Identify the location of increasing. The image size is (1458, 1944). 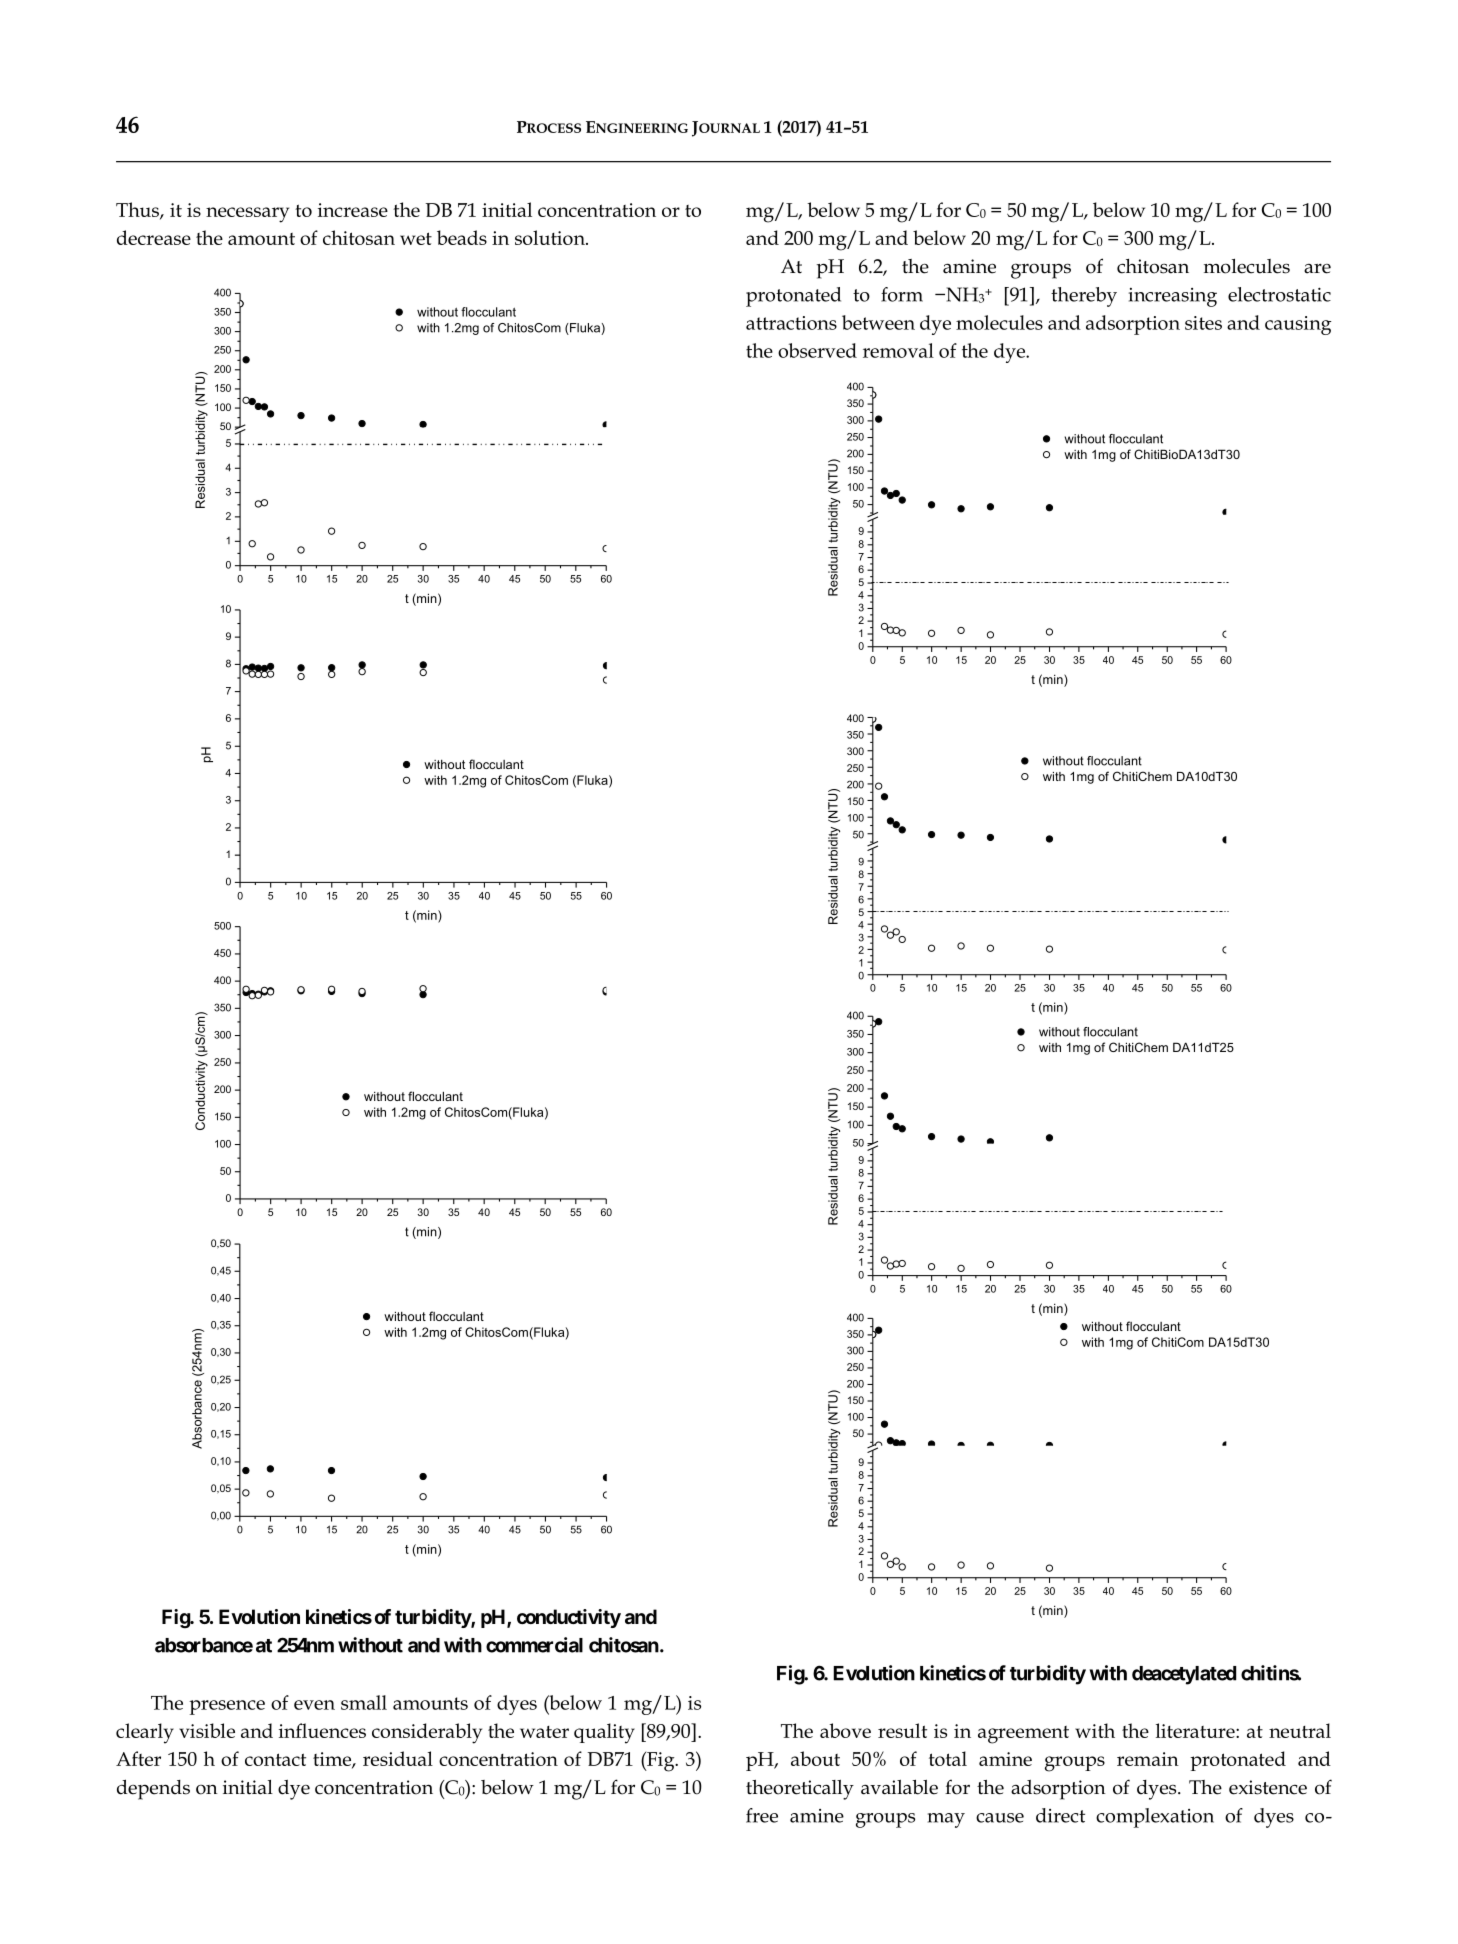
(1173, 297).
